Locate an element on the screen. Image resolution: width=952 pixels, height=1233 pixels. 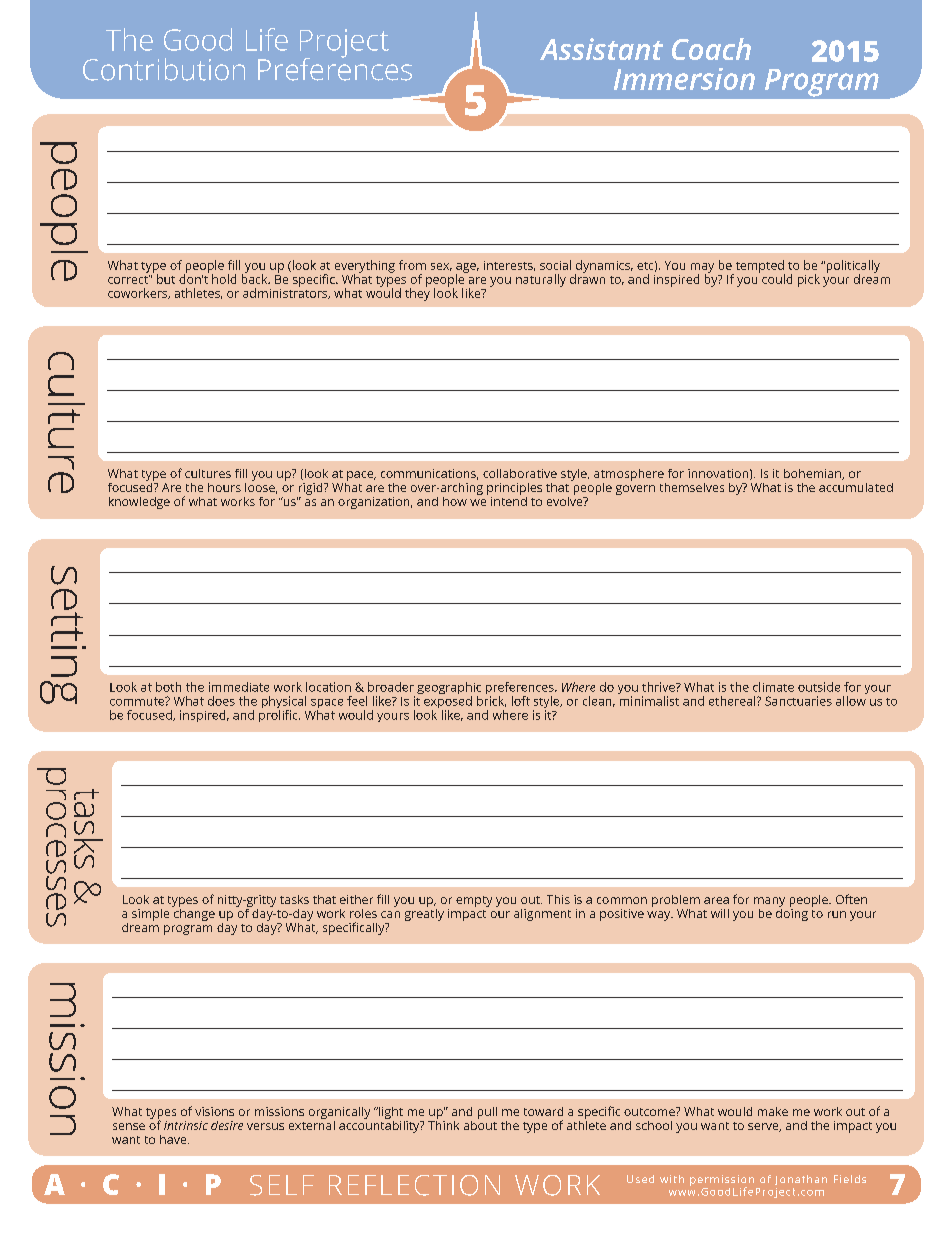
intend is located at coordinates (509, 500).
